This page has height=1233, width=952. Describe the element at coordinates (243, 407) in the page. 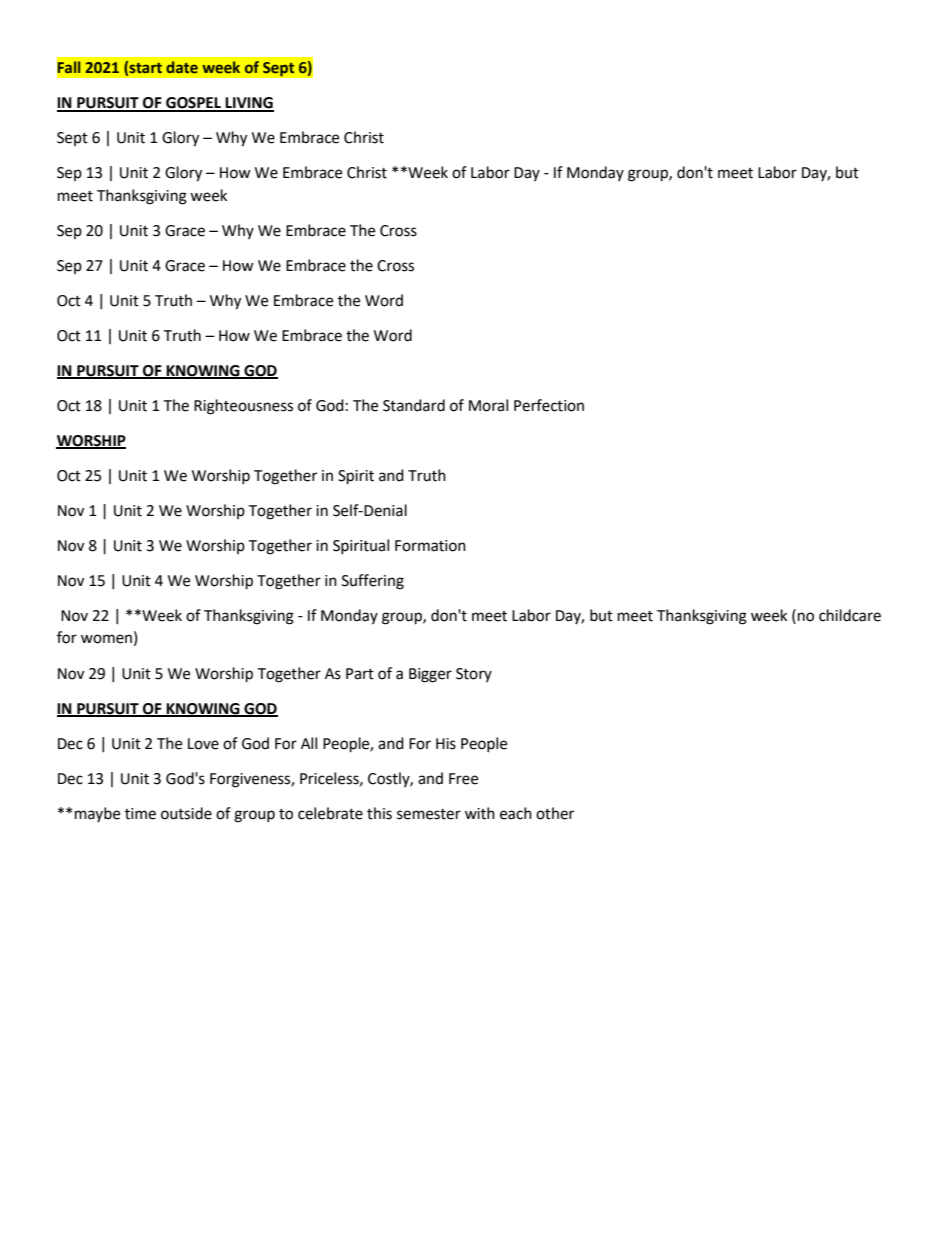

I see `Righteousness` at that location.
